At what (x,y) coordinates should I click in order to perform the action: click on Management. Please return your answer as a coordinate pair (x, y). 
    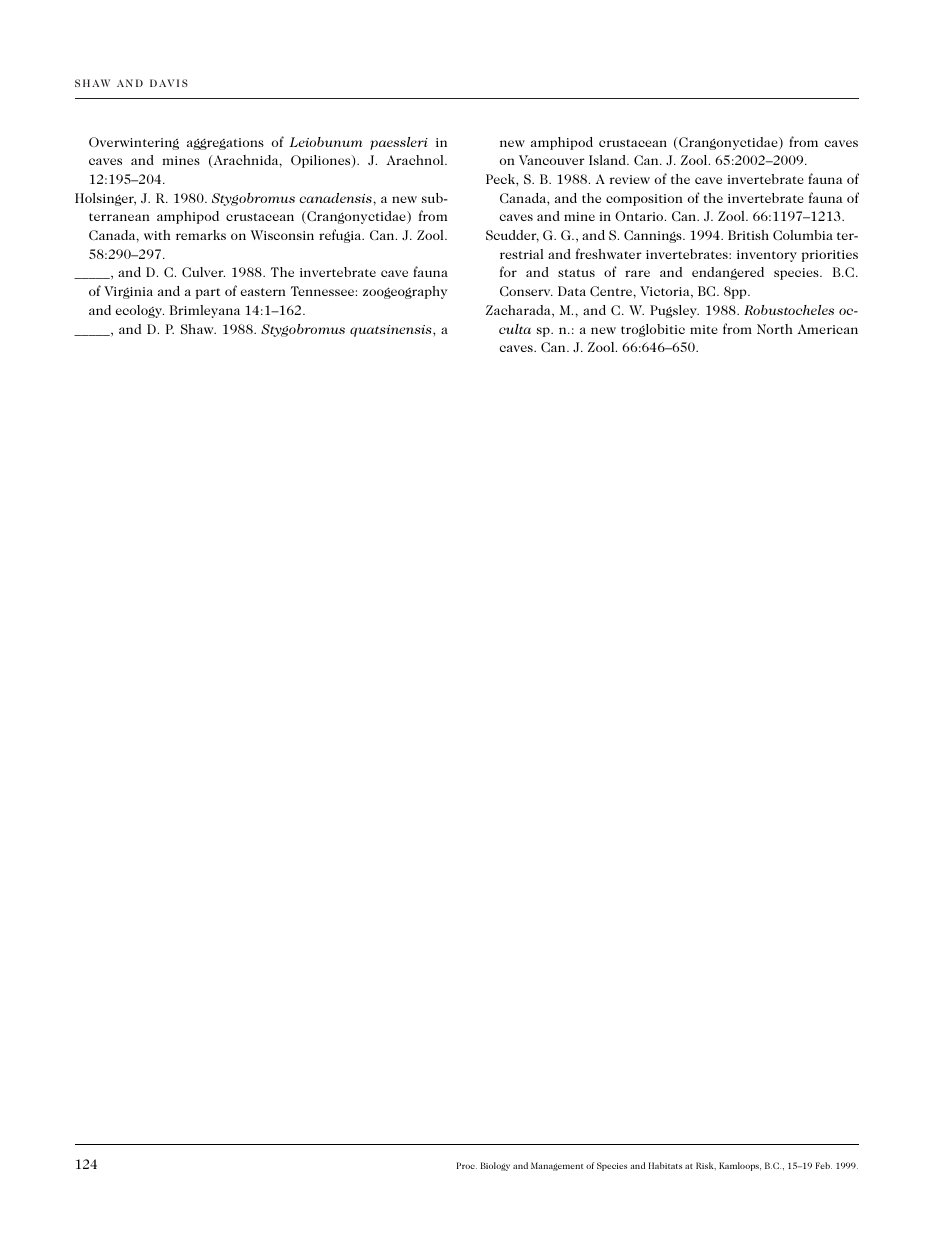
    Looking at the image, I should click on (557, 1166).
